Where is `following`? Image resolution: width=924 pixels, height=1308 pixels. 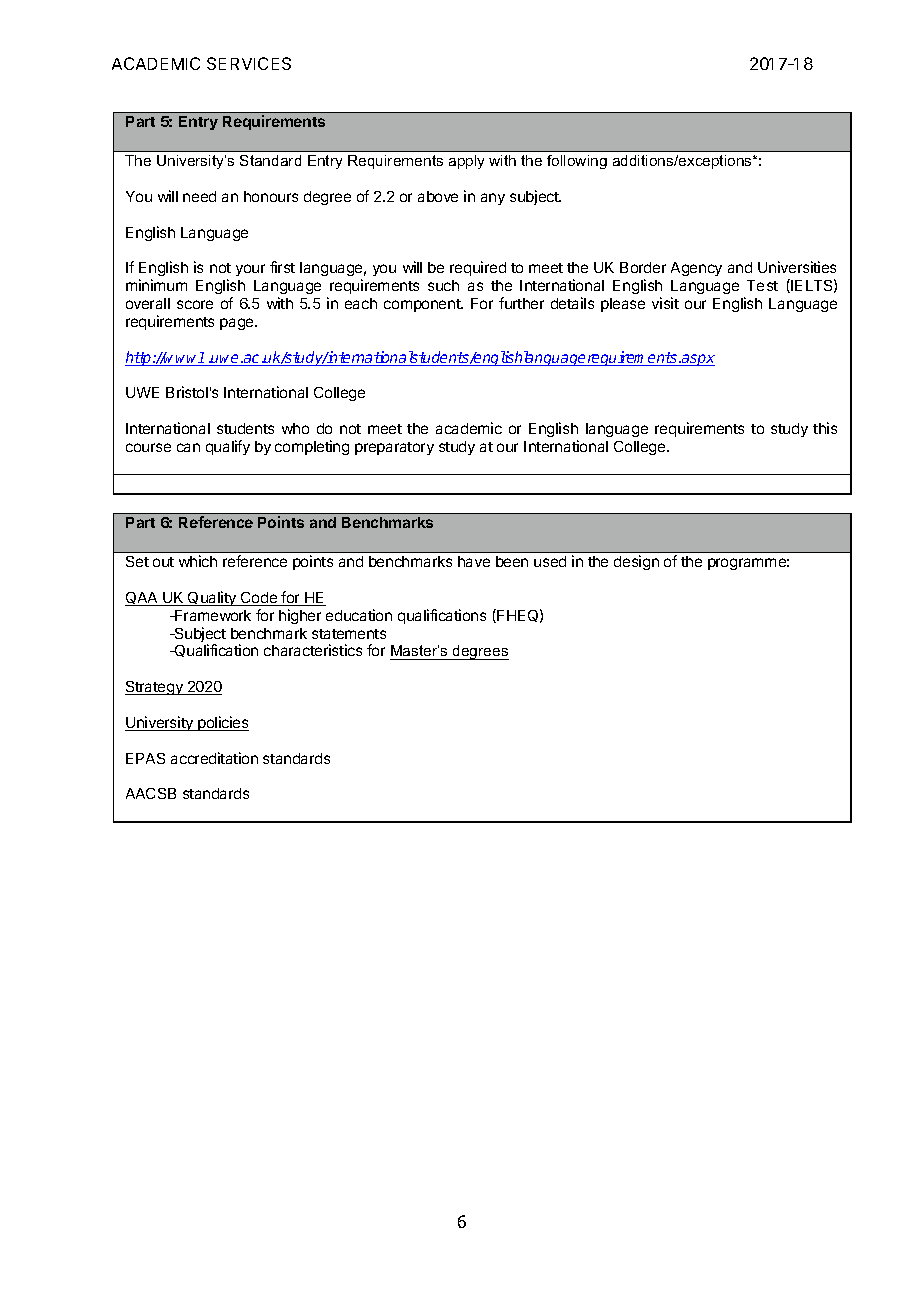 following is located at coordinates (577, 162).
